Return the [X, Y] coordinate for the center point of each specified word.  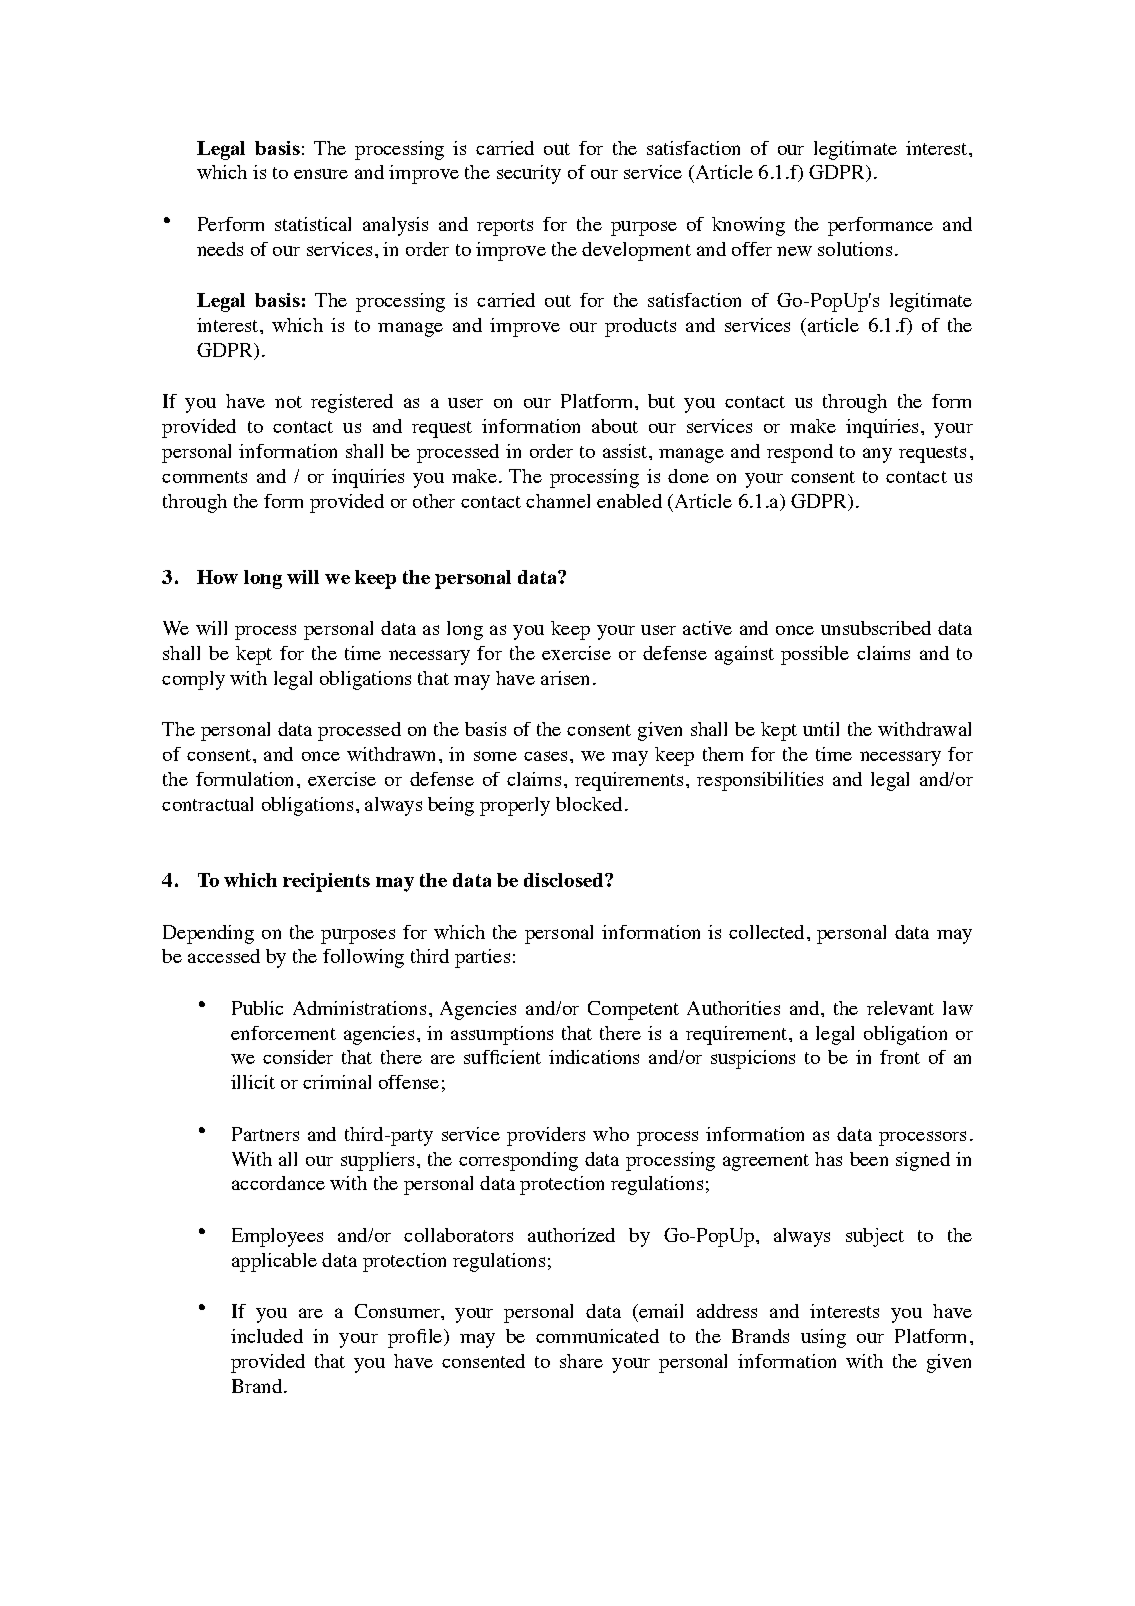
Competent [633, 1010]
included [267, 1336]
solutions [855, 249]
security [529, 174]
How [217, 577]
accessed [224, 956]
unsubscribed [876, 628]
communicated [597, 1336]
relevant [900, 1008]
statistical [313, 224]
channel [558, 501]
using [823, 1338]
